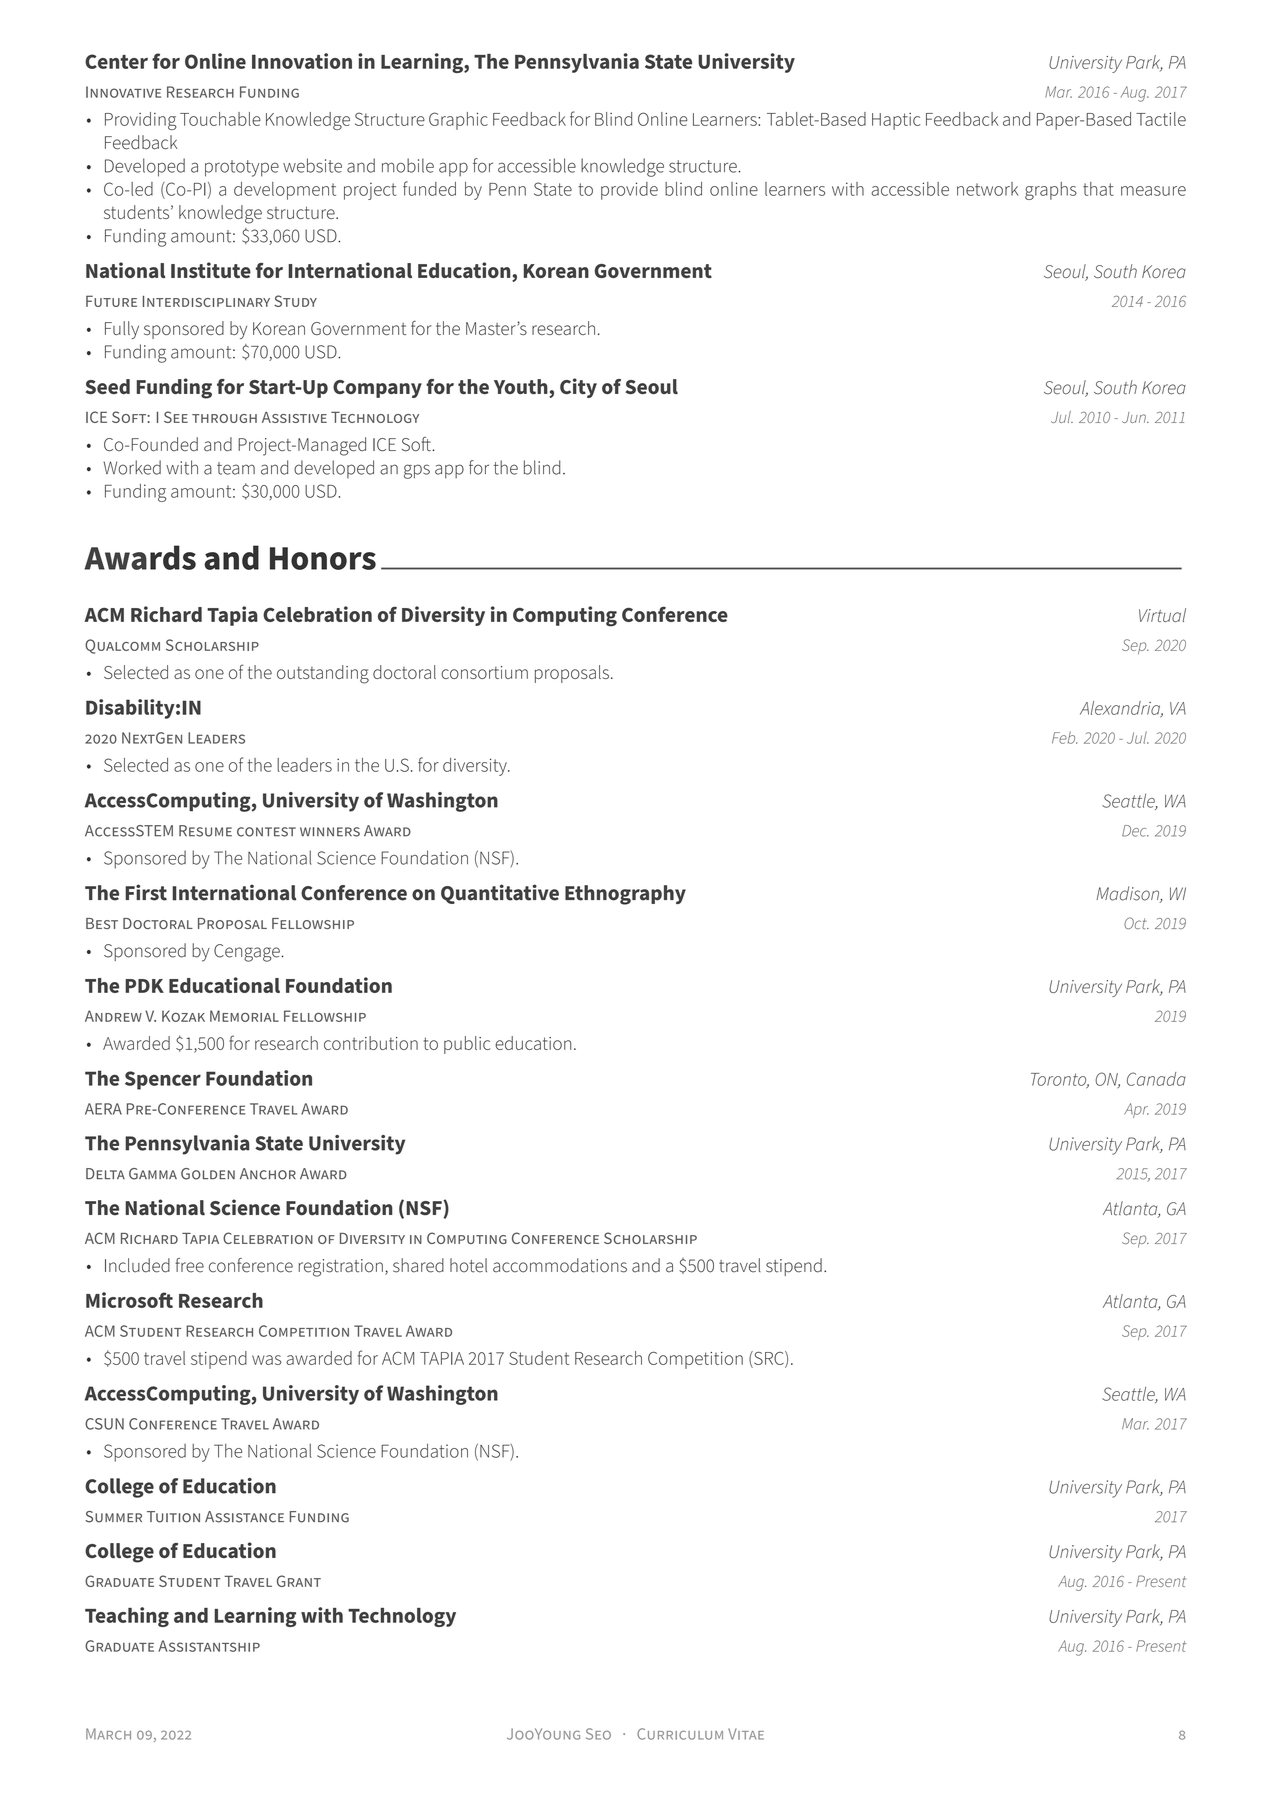 This page has height=1798, width=1271. I want to click on provide, so click(629, 191).
